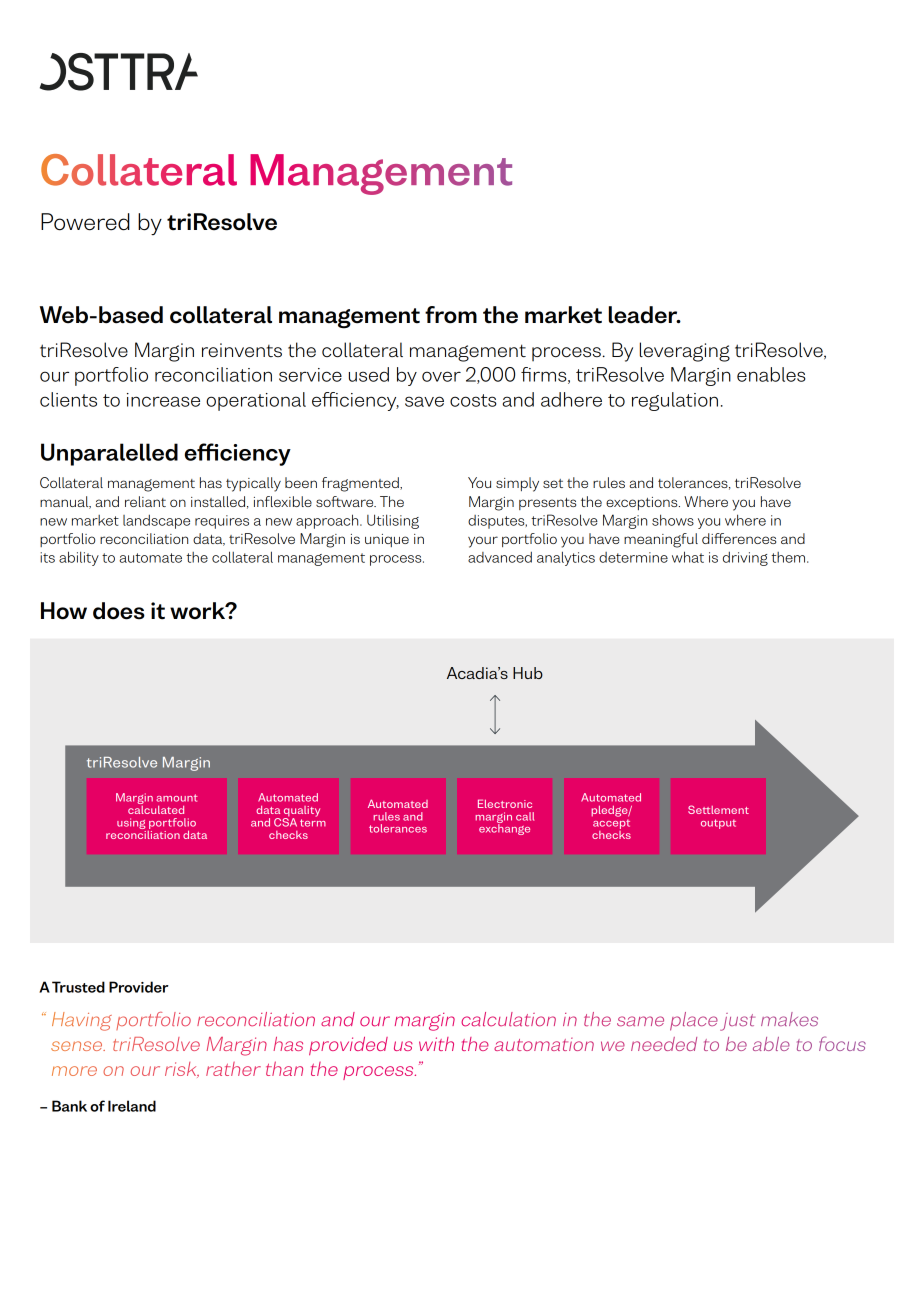 This image has height=1308, width=924. Describe the element at coordinates (718, 824) in the image. I see `output` at that location.
